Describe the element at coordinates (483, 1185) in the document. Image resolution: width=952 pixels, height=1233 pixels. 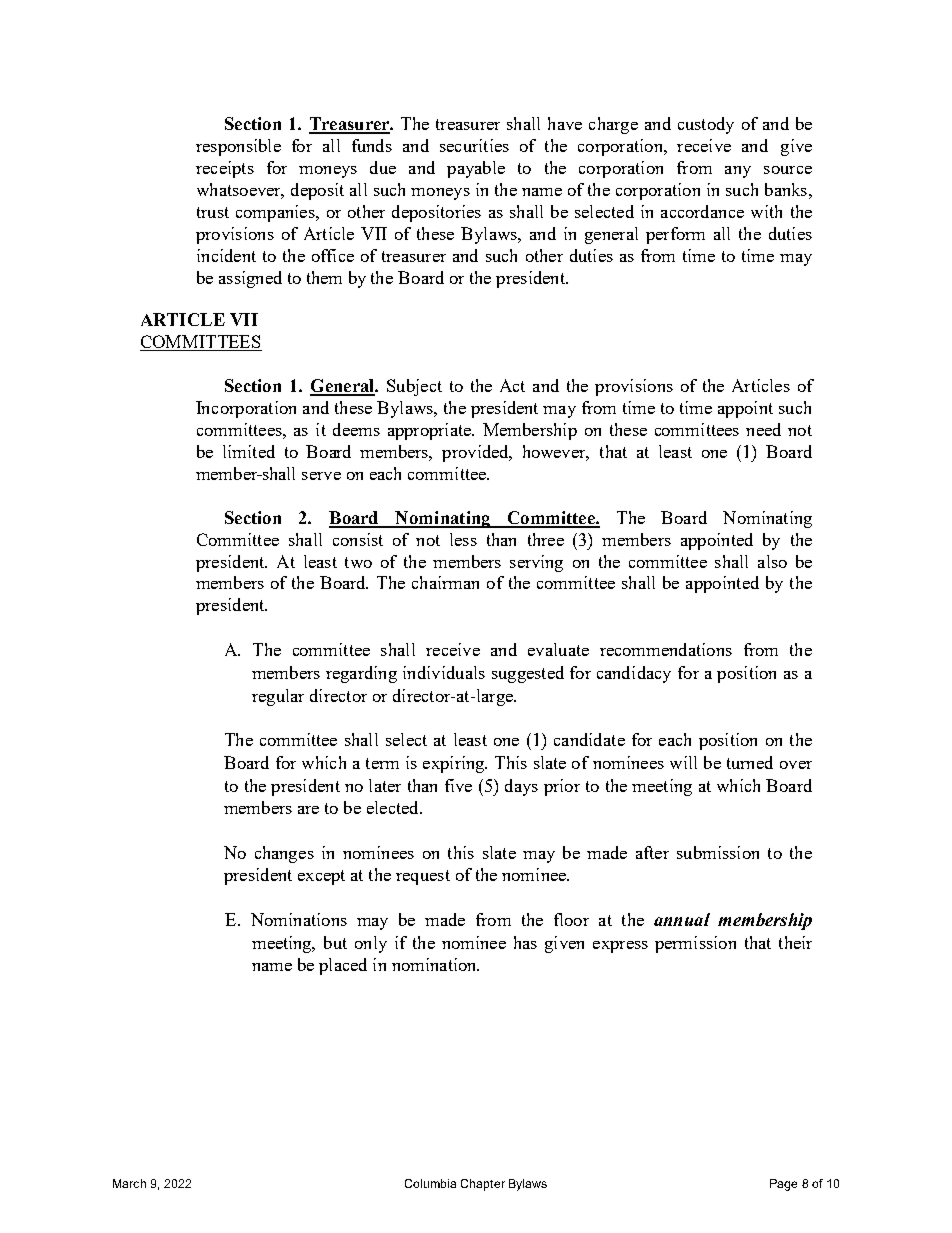
I see `Chapter` at that location.
